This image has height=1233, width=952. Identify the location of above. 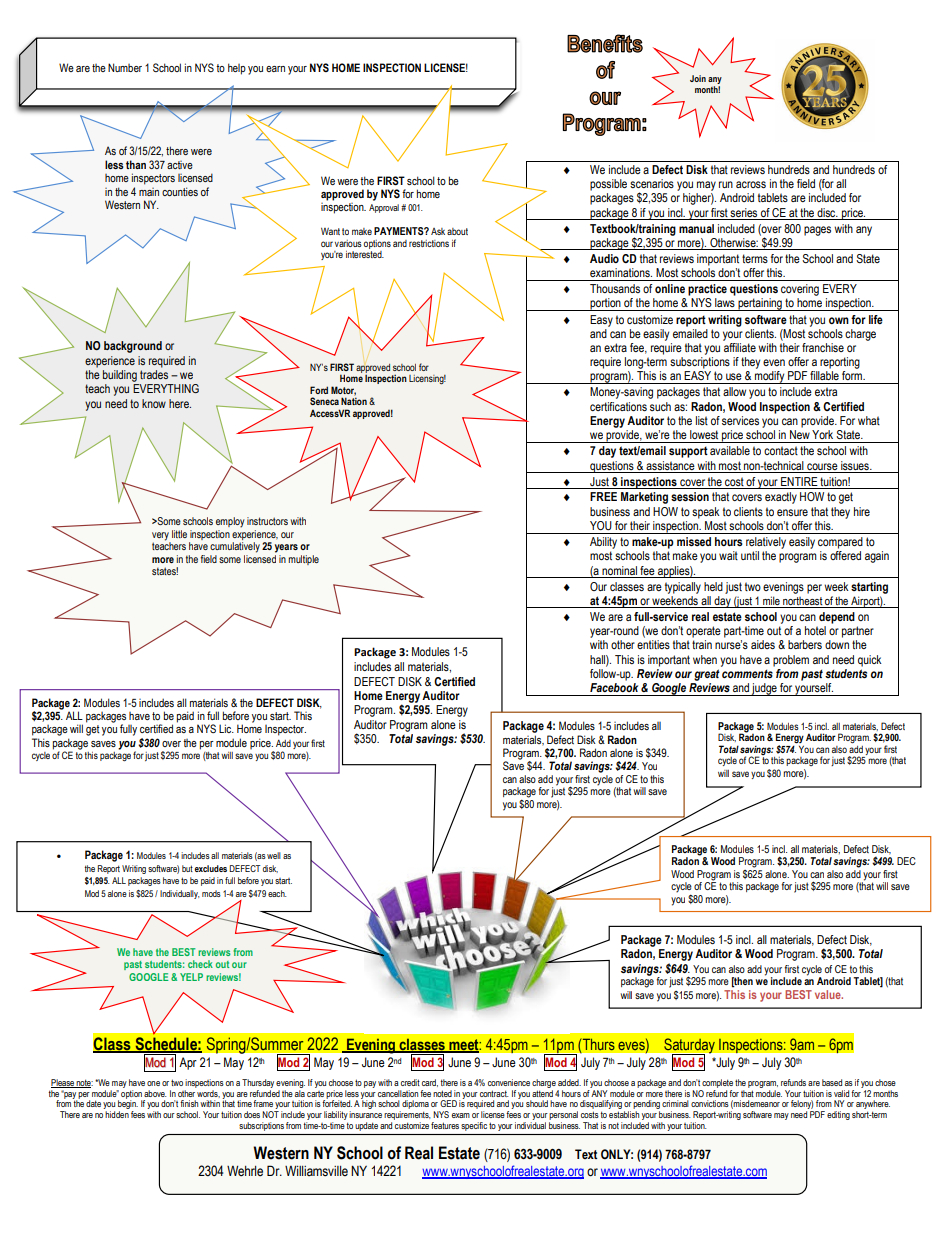
(155, 1093).
